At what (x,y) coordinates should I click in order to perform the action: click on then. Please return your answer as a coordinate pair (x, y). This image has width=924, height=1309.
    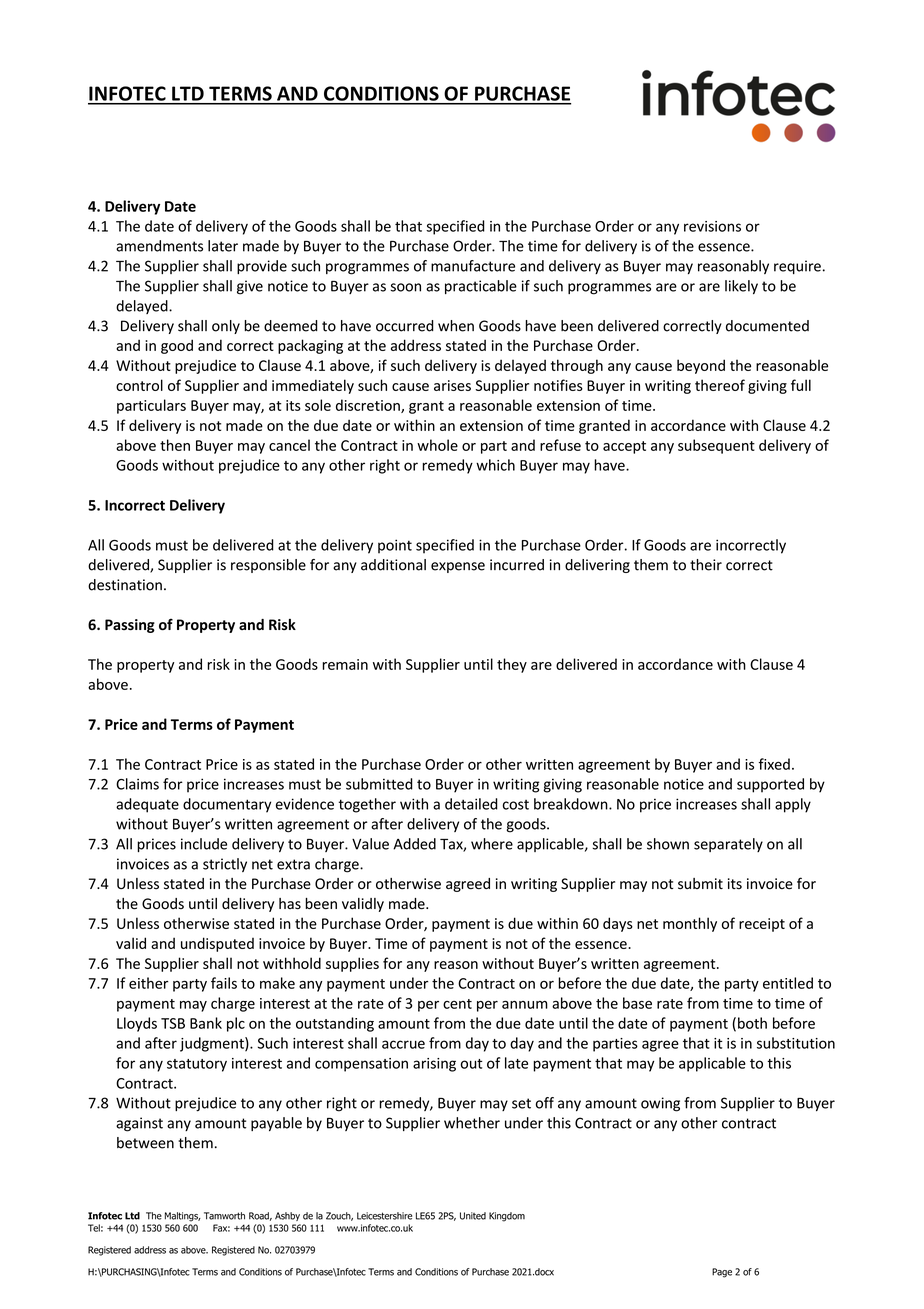
    Looking at the image, I should click on (175, 445).
